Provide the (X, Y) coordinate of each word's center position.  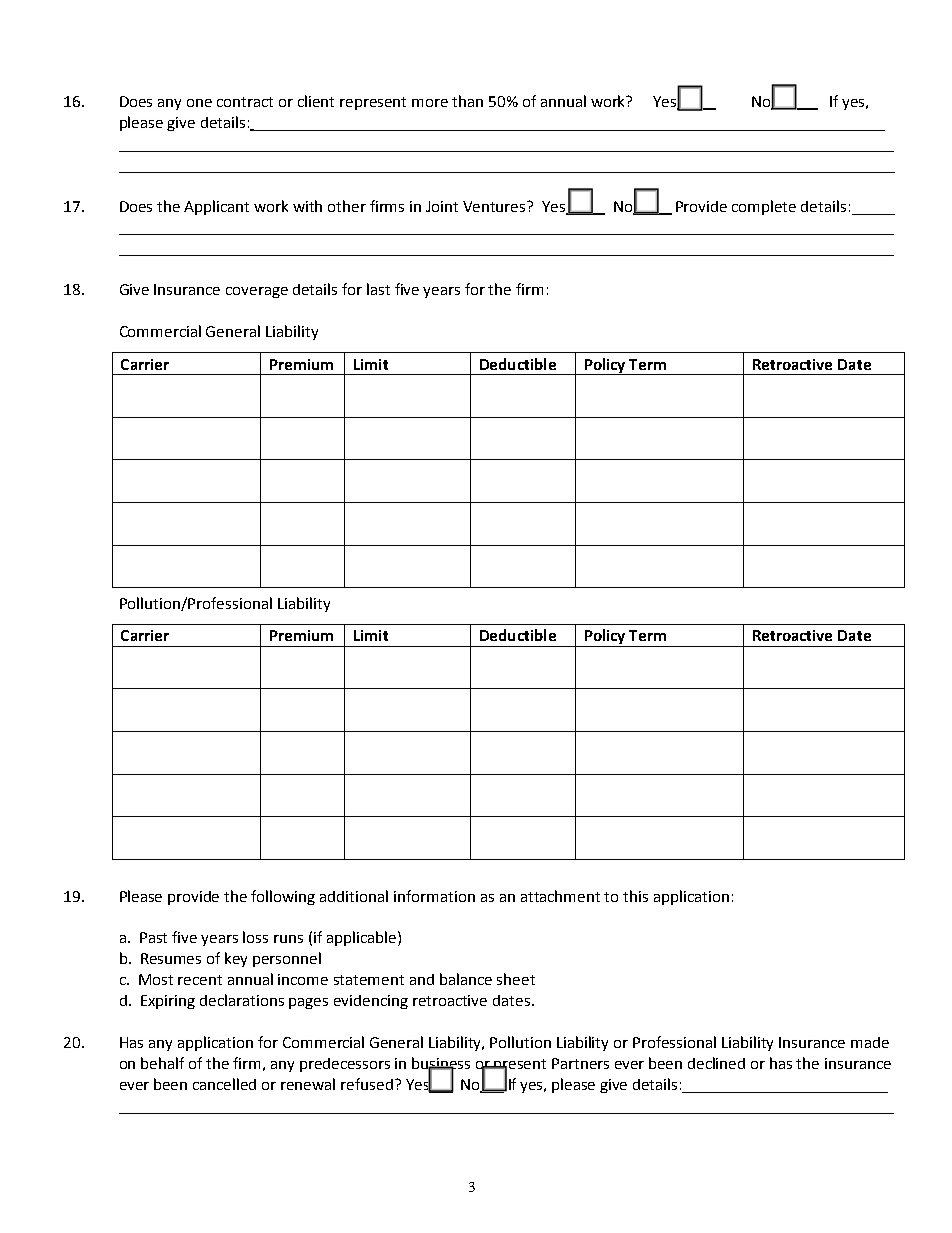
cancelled (224, 1084)
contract (245, 102)
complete (764, 207)
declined (716, 1063)
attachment (560, 896)
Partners (580, 1063)
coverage (257, 292)
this (635, 896)
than (467, 101)
